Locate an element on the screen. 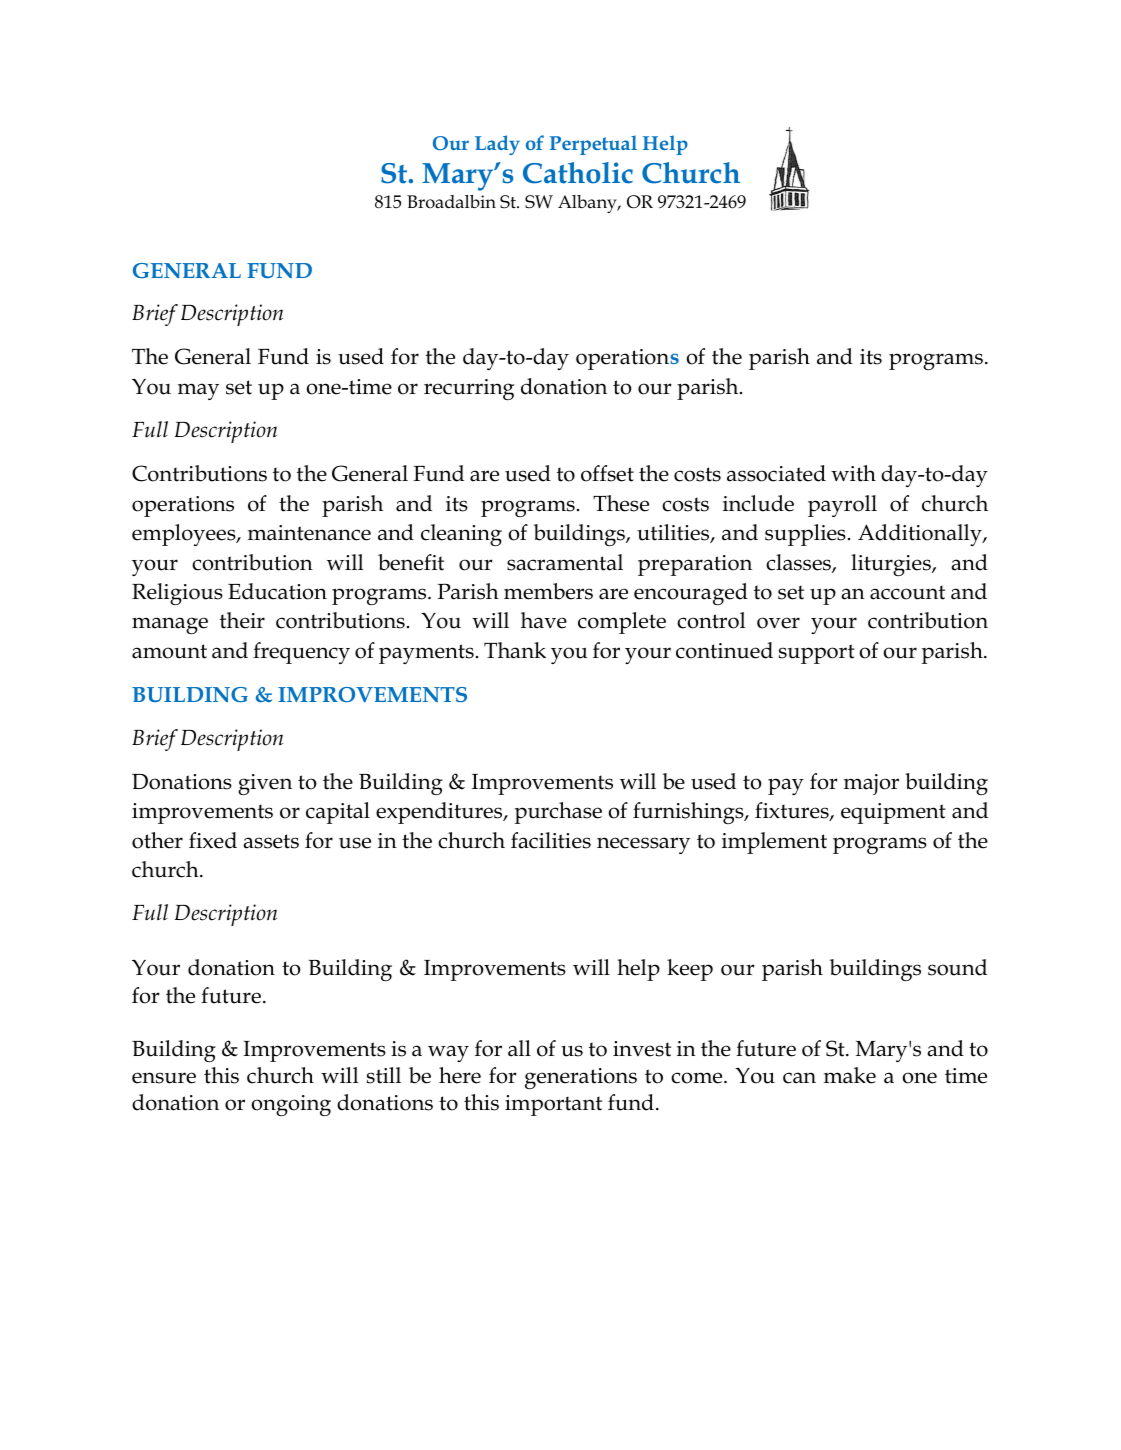  their is located at coordinates (242, 620).
